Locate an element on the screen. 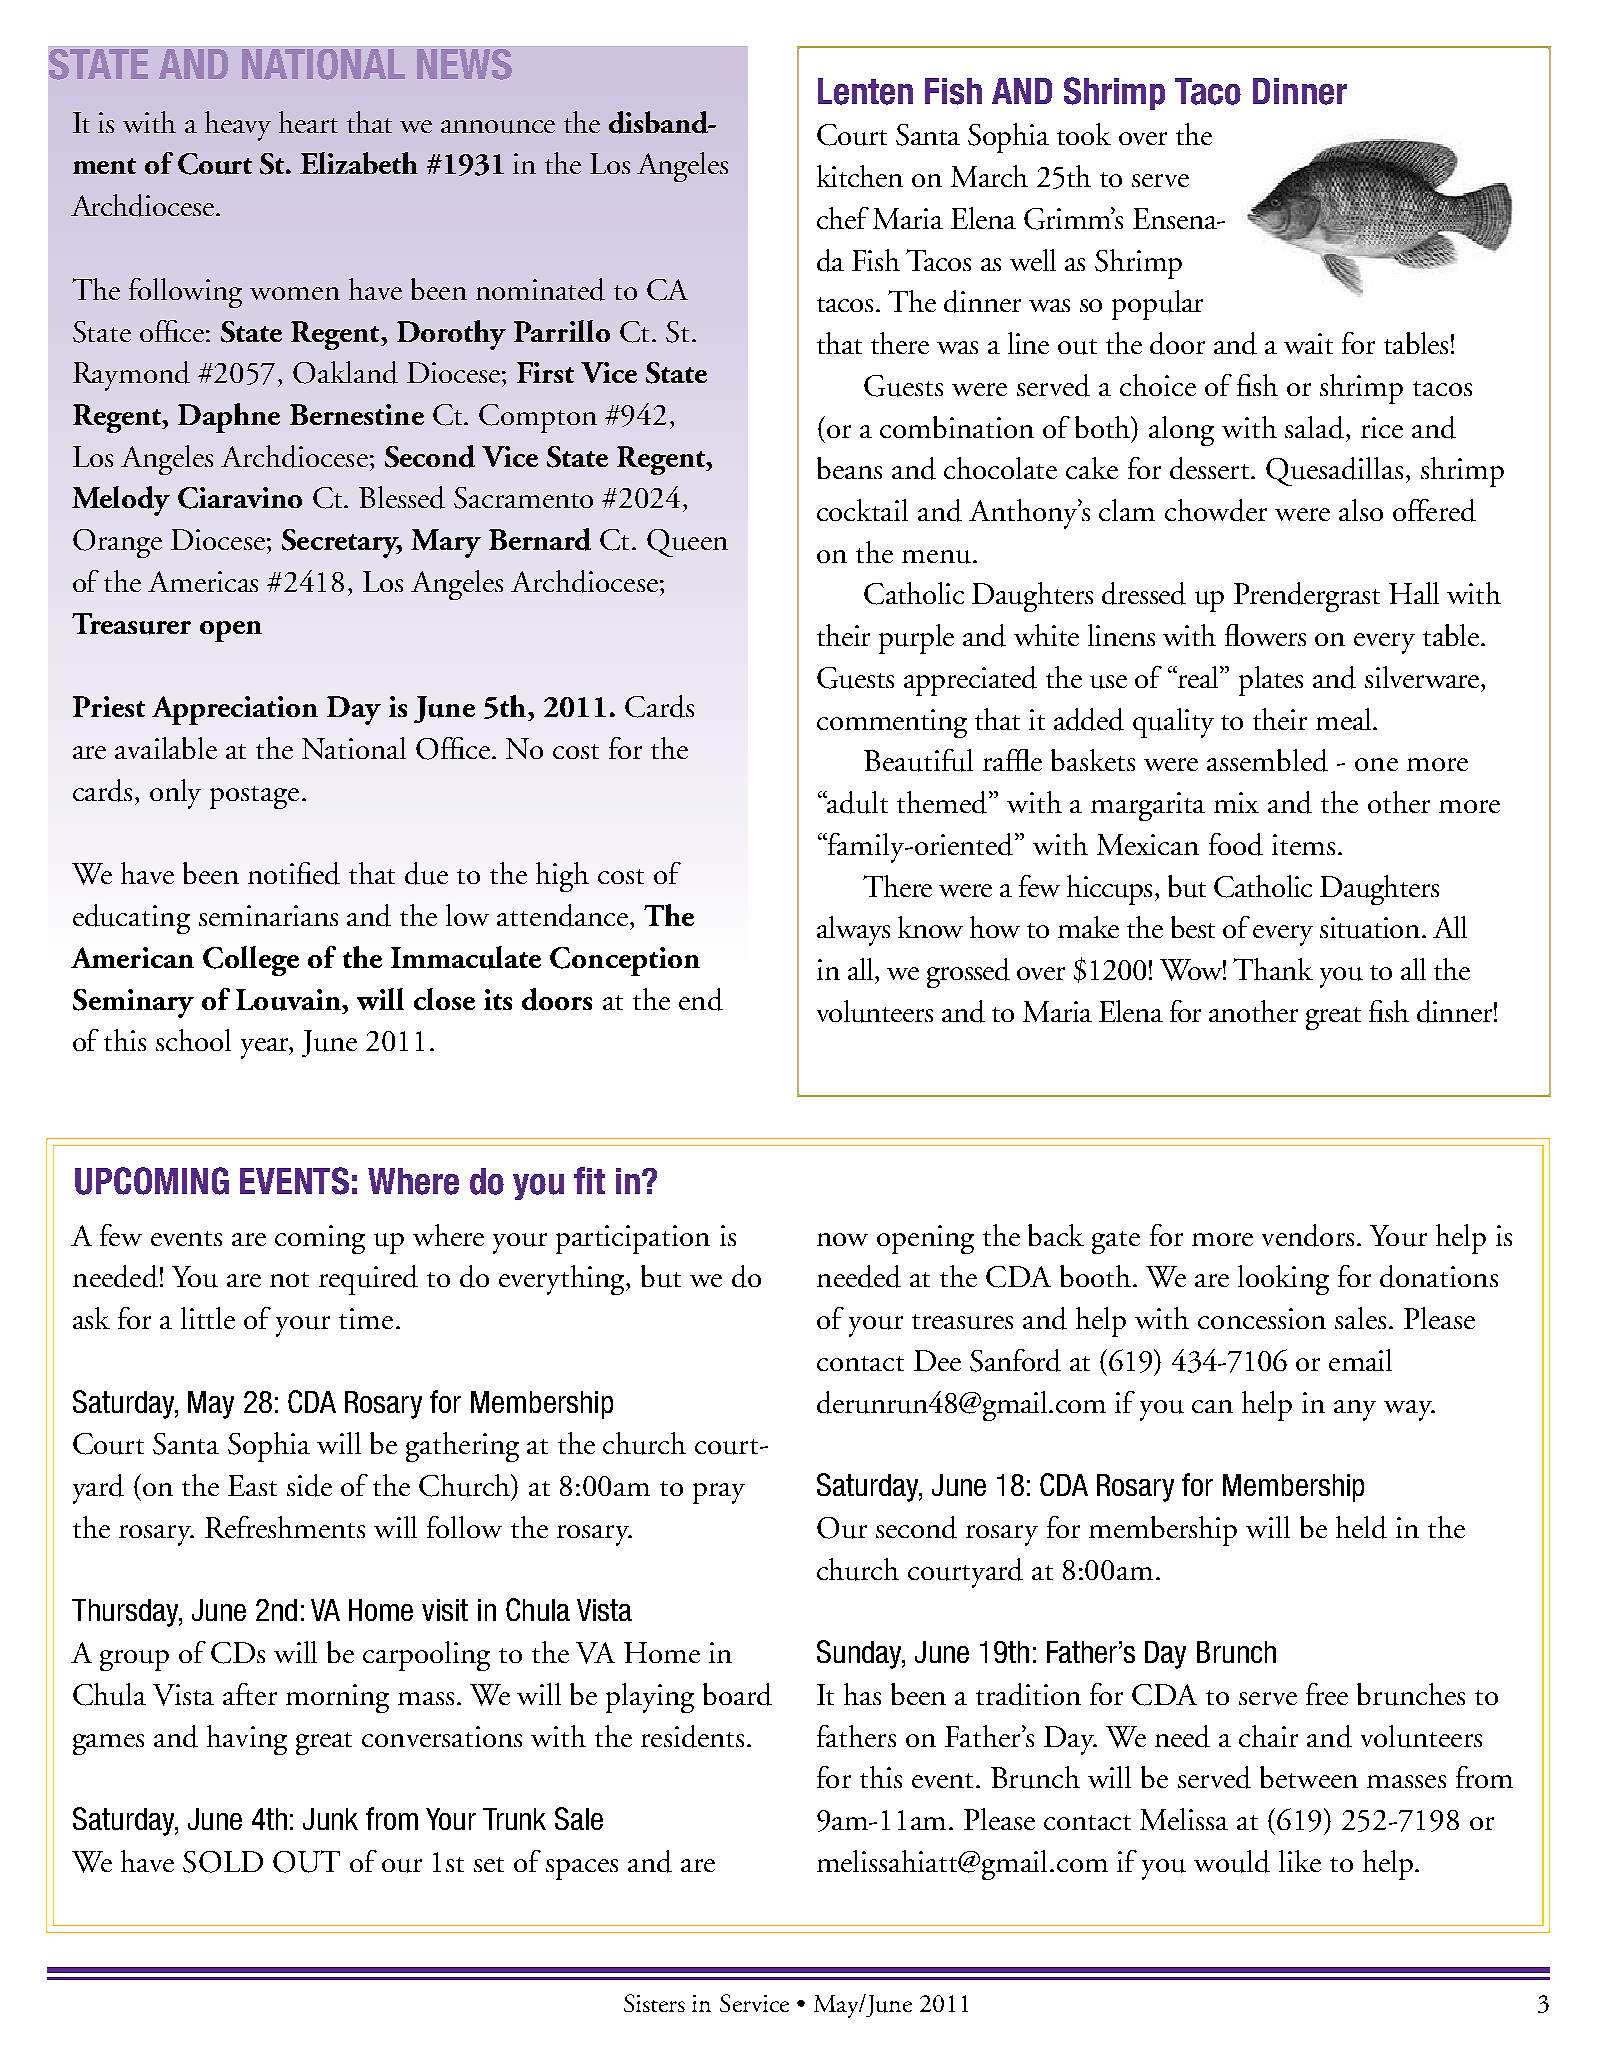 The height and width of the screenshot is (2067, 1597). Lenten is located at coordinates (865, 91).
